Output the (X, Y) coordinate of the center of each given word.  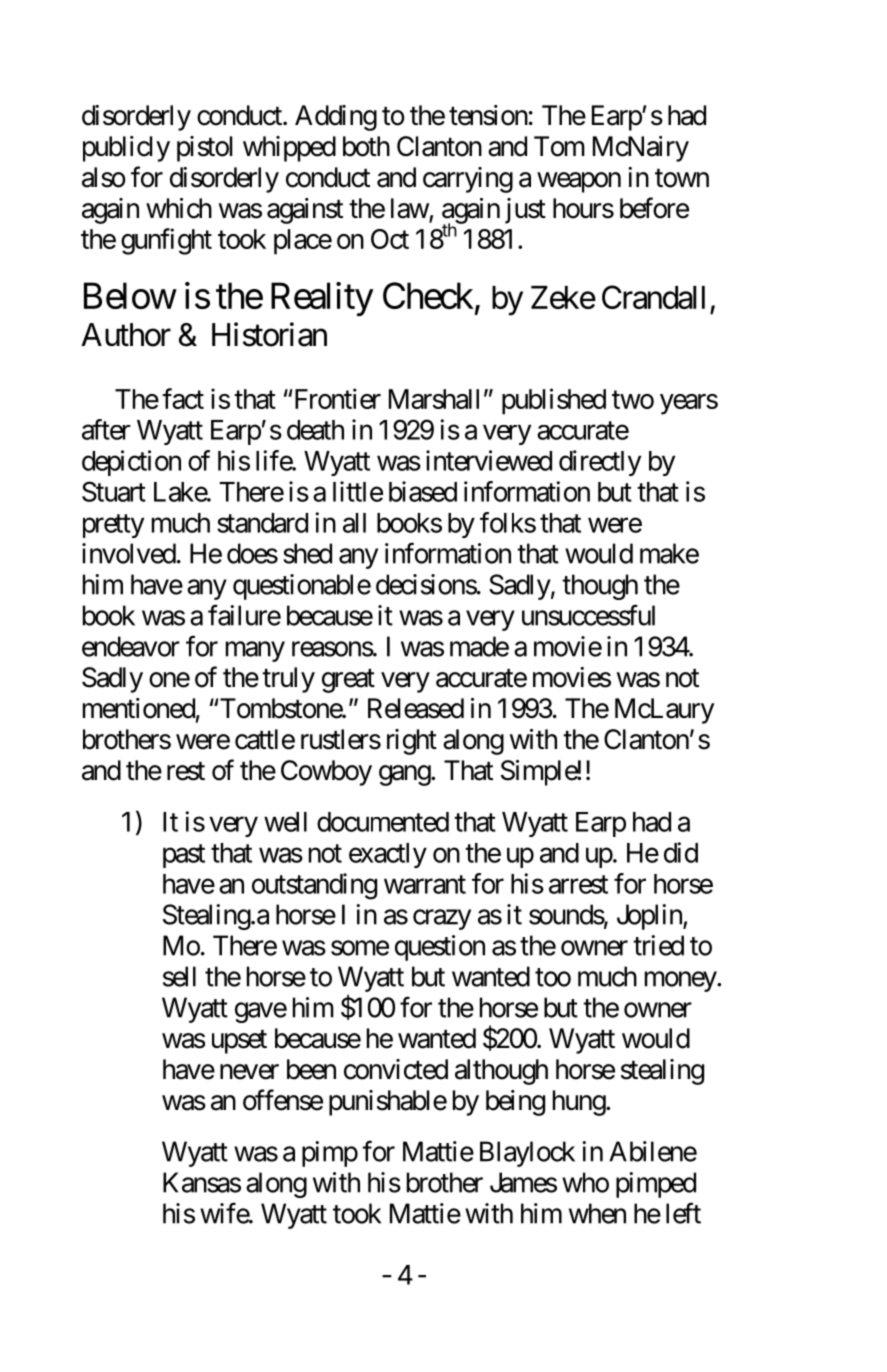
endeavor (131, 646)
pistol (204, 149)
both (366, 146)
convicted (396, 1069)
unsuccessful (588, 615)
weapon (579, 182)
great (348, 681)
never (249, 1072)
